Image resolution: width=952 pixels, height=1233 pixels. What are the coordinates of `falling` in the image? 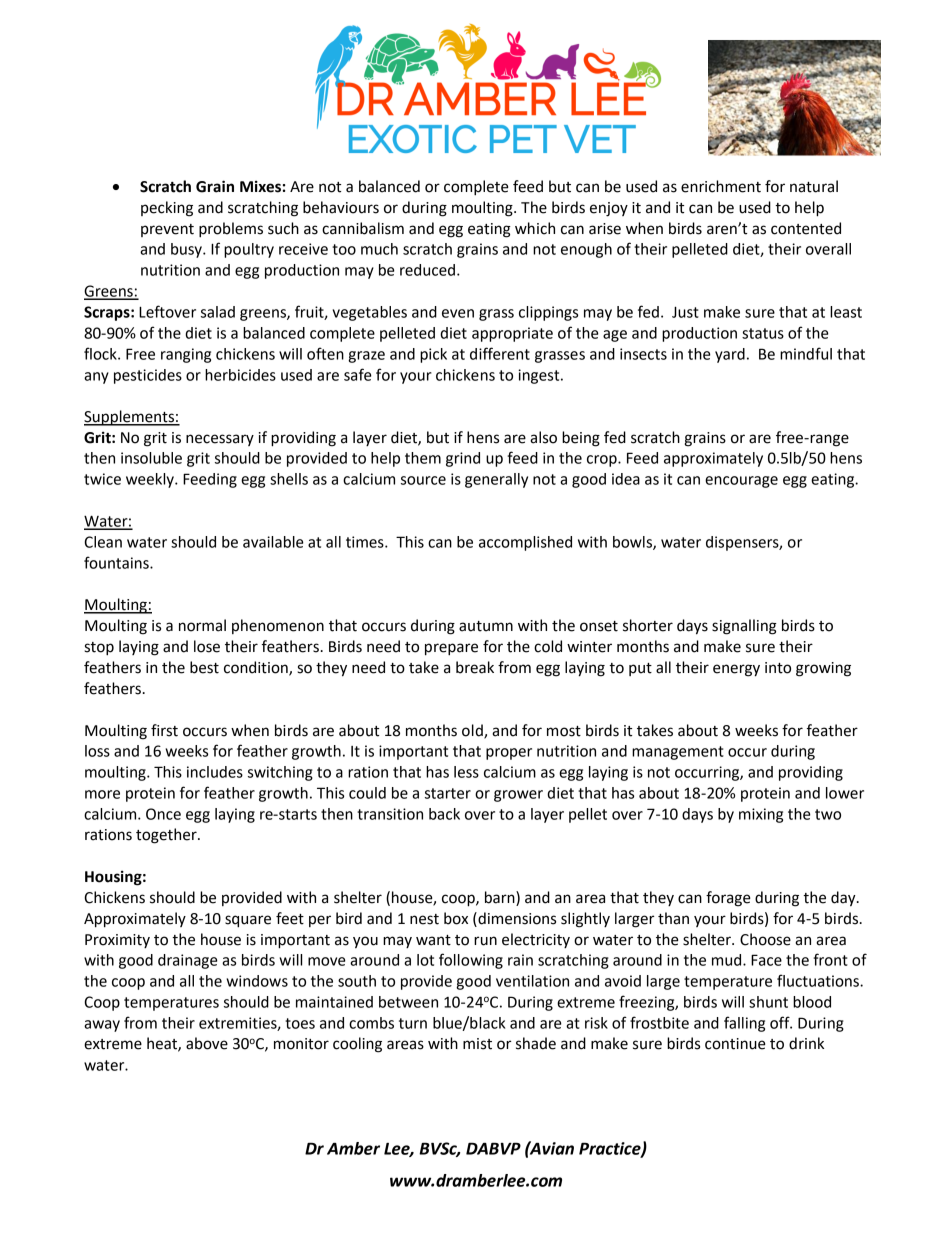 It's located at (744, 1024).
